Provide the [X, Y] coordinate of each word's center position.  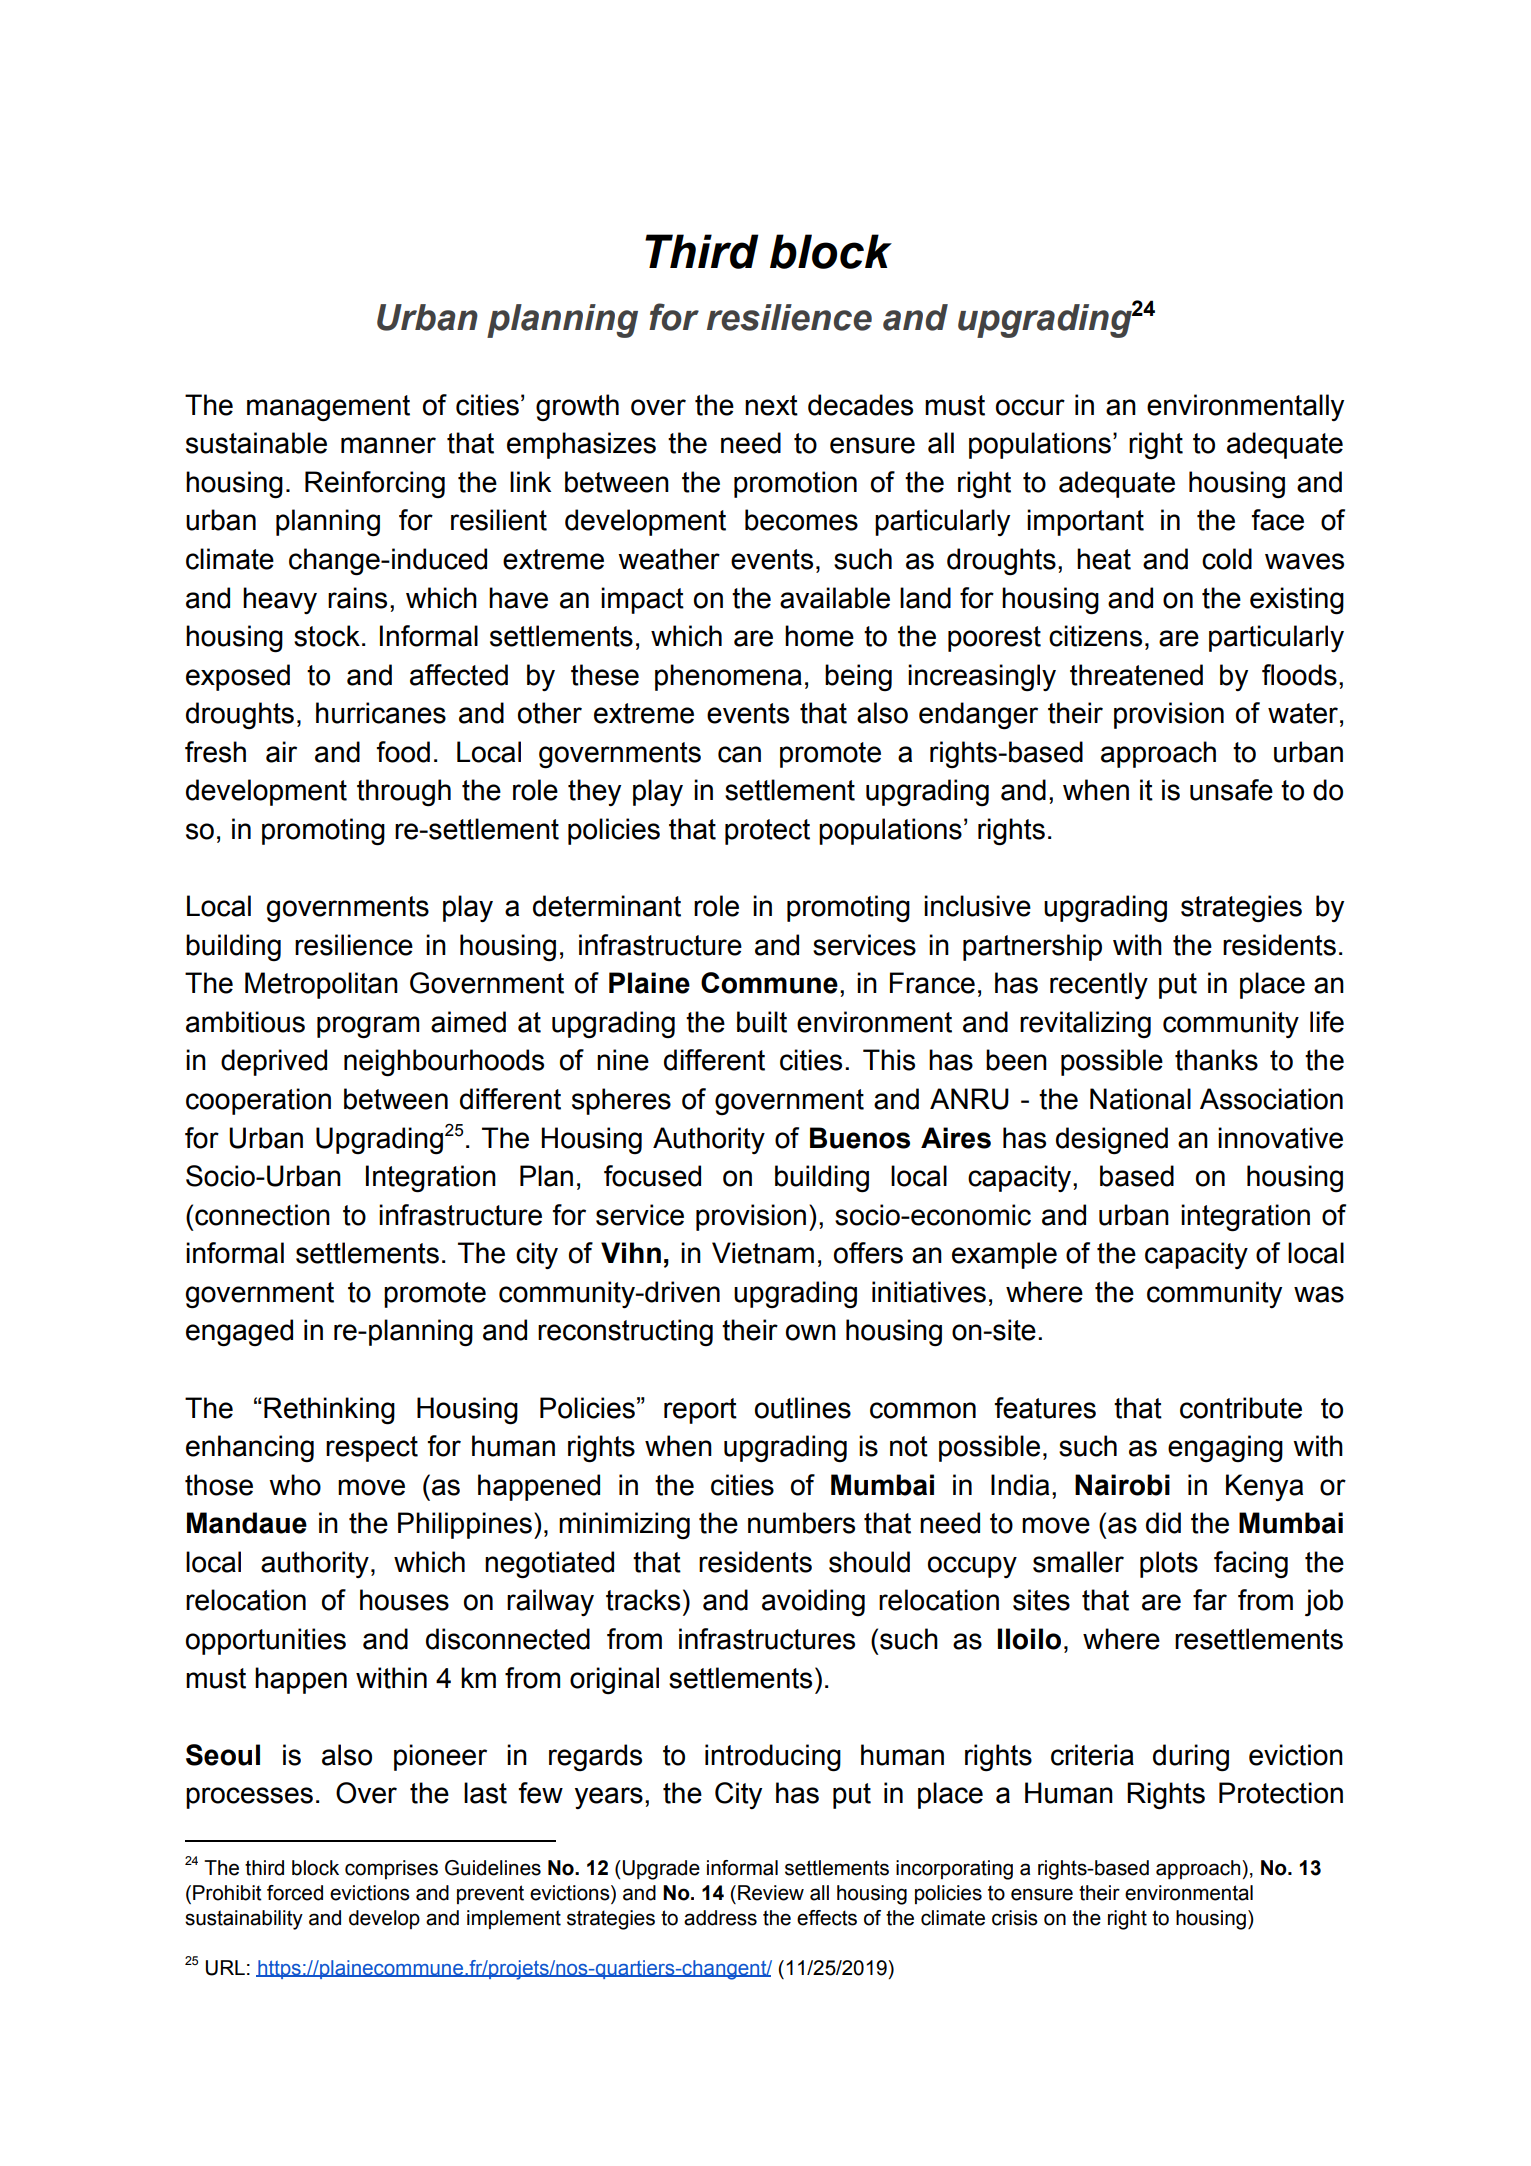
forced [295, 1893]
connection [262, 1215]
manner [388, 445]
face [1278, 520]
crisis [1015, 1918]
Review [771, 1893]
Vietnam [763, 1253]
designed [1112, 1141]
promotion [795, 484]
